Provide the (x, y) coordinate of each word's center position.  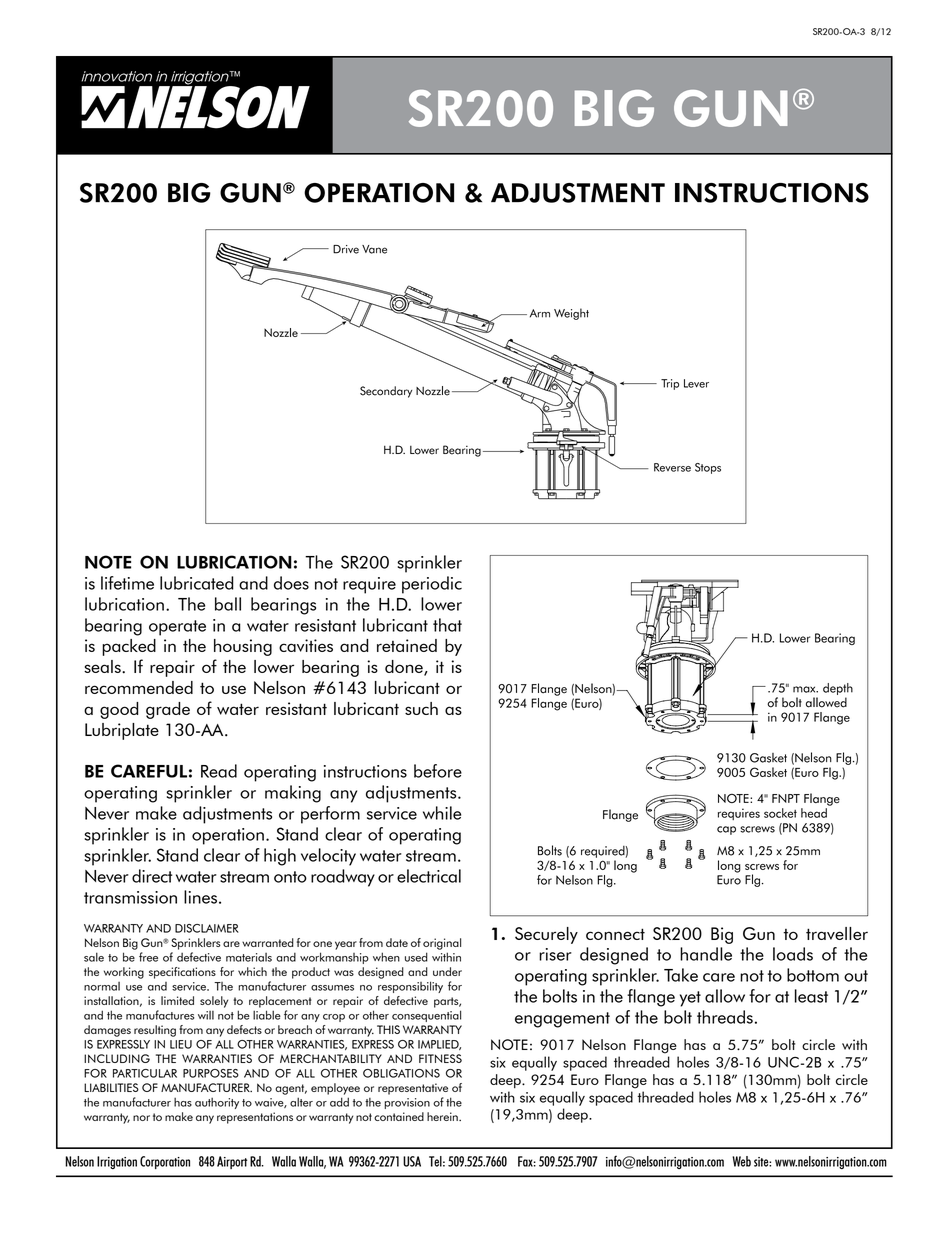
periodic (432, 585)
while (442, 813)
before (438, 771)
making (293, 794)
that (447, 625)
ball (228, 604)
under (447, 971)
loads (793, 954)
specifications (182, 973)
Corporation (165, 1162)
